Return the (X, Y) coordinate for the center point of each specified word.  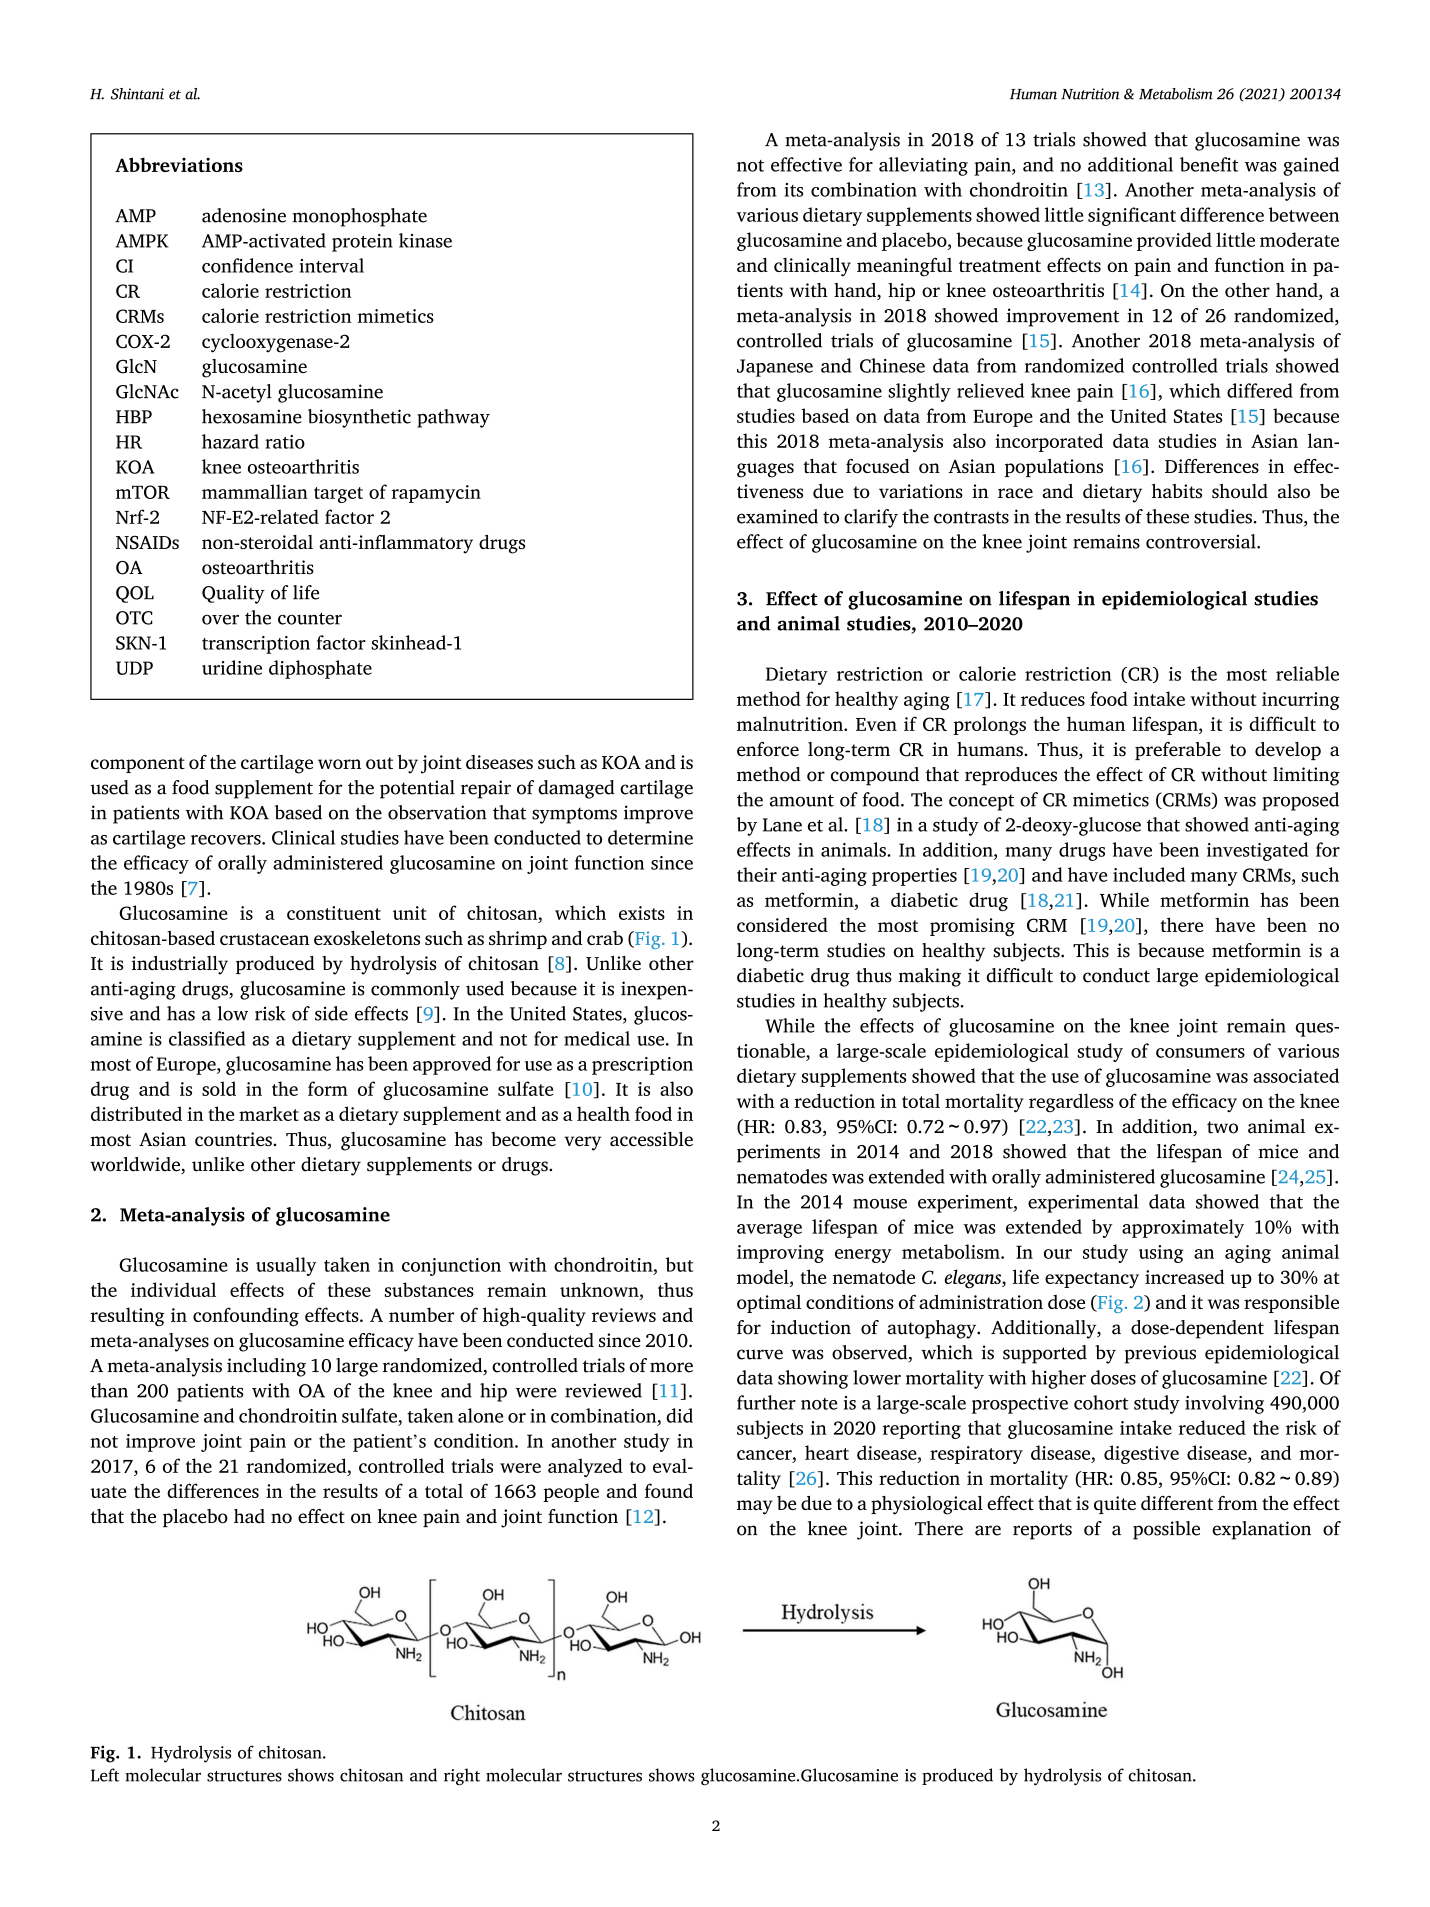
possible (1166, 1530)
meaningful (904, 267)
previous (1160, 1354)
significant (1132, 216)
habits (1177, 491)
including (266, 1367)
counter (310, 618)
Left (105, 1775)
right (462, 1777)
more (671, 1367)
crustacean (264, 939)
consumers (1200, 1053)
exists (642, 913)
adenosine (244, 215)
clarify (871, 518)
